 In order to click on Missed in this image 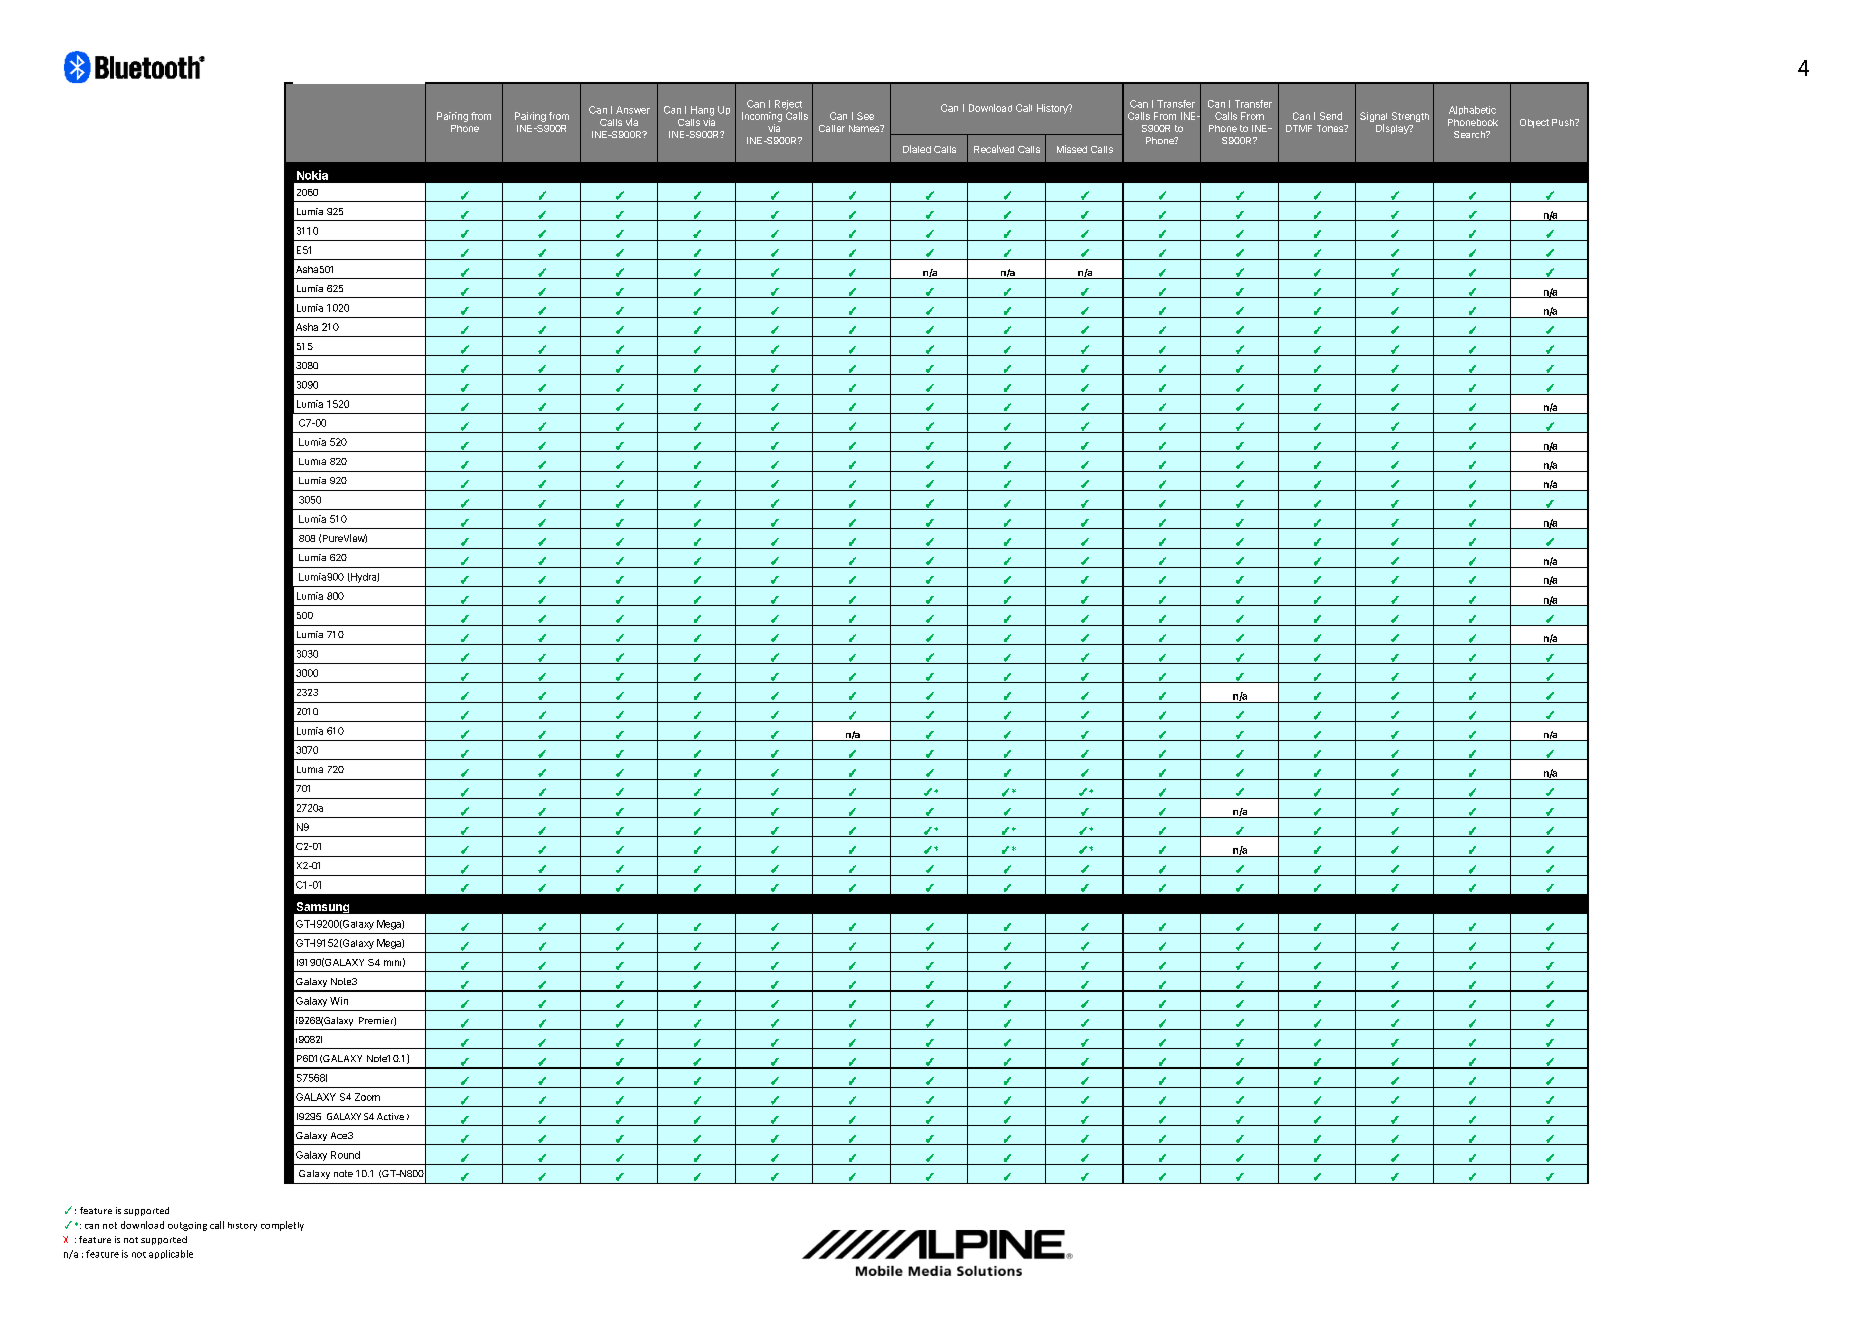, I will do `click(1072, 149)`.
